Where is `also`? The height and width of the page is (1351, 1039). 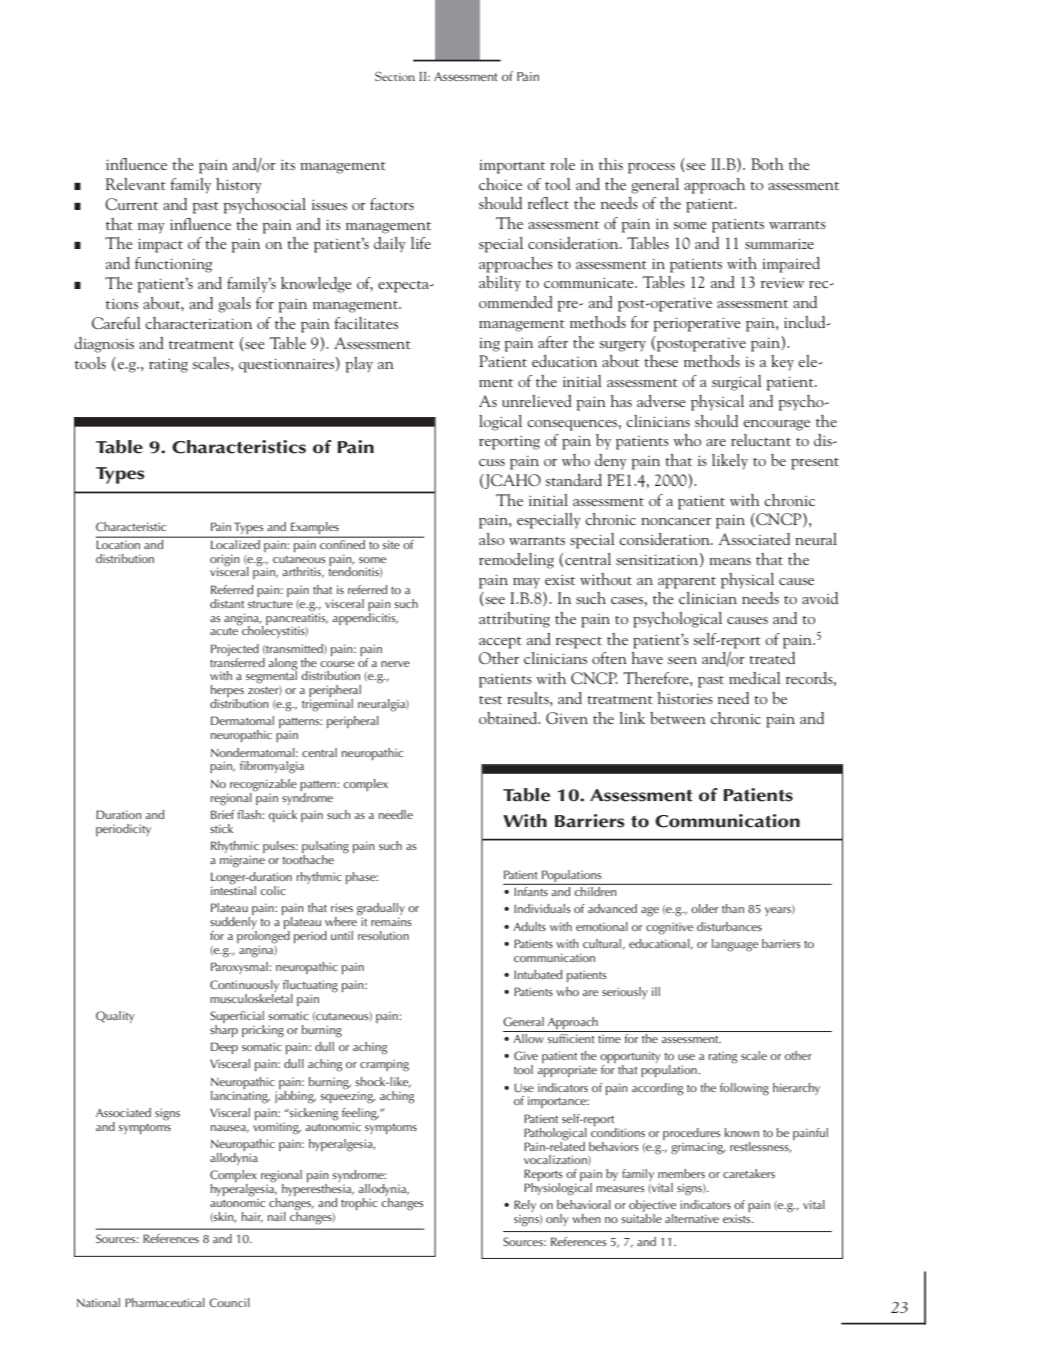
also is located at coordinates (491, 539).
